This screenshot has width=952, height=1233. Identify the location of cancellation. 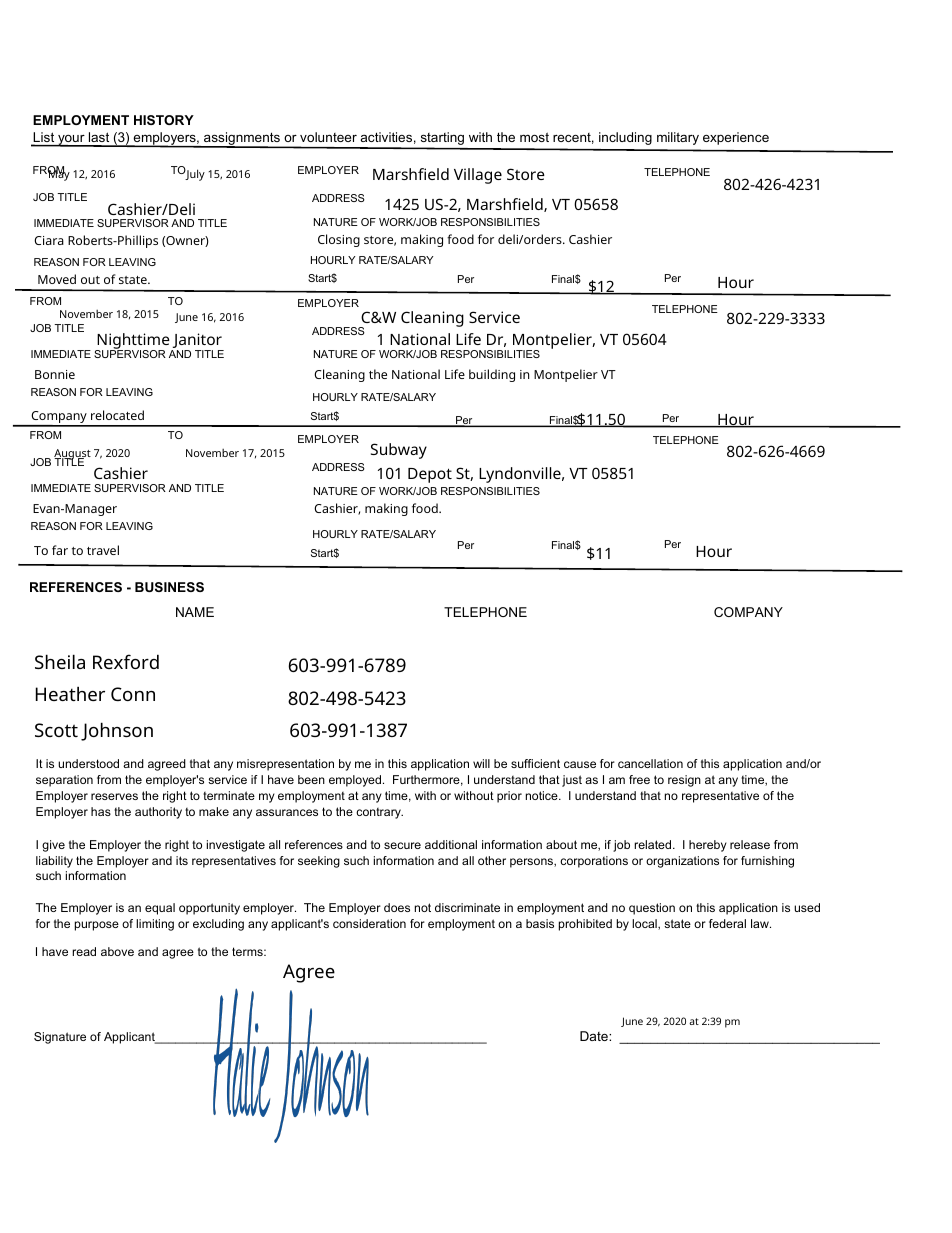
(650, 763).
